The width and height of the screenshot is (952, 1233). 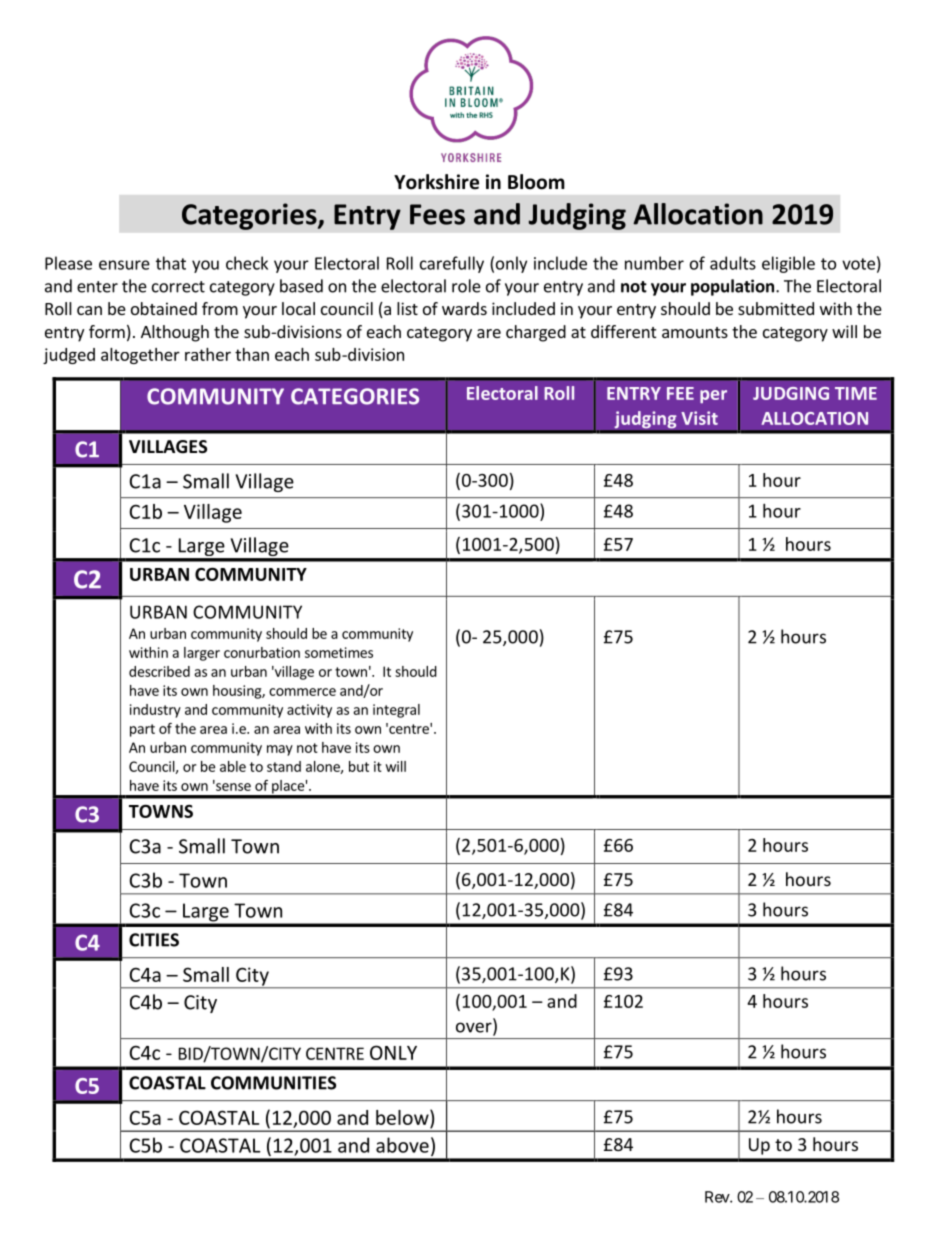 I want to click on but, so click(x=359, y=766).
